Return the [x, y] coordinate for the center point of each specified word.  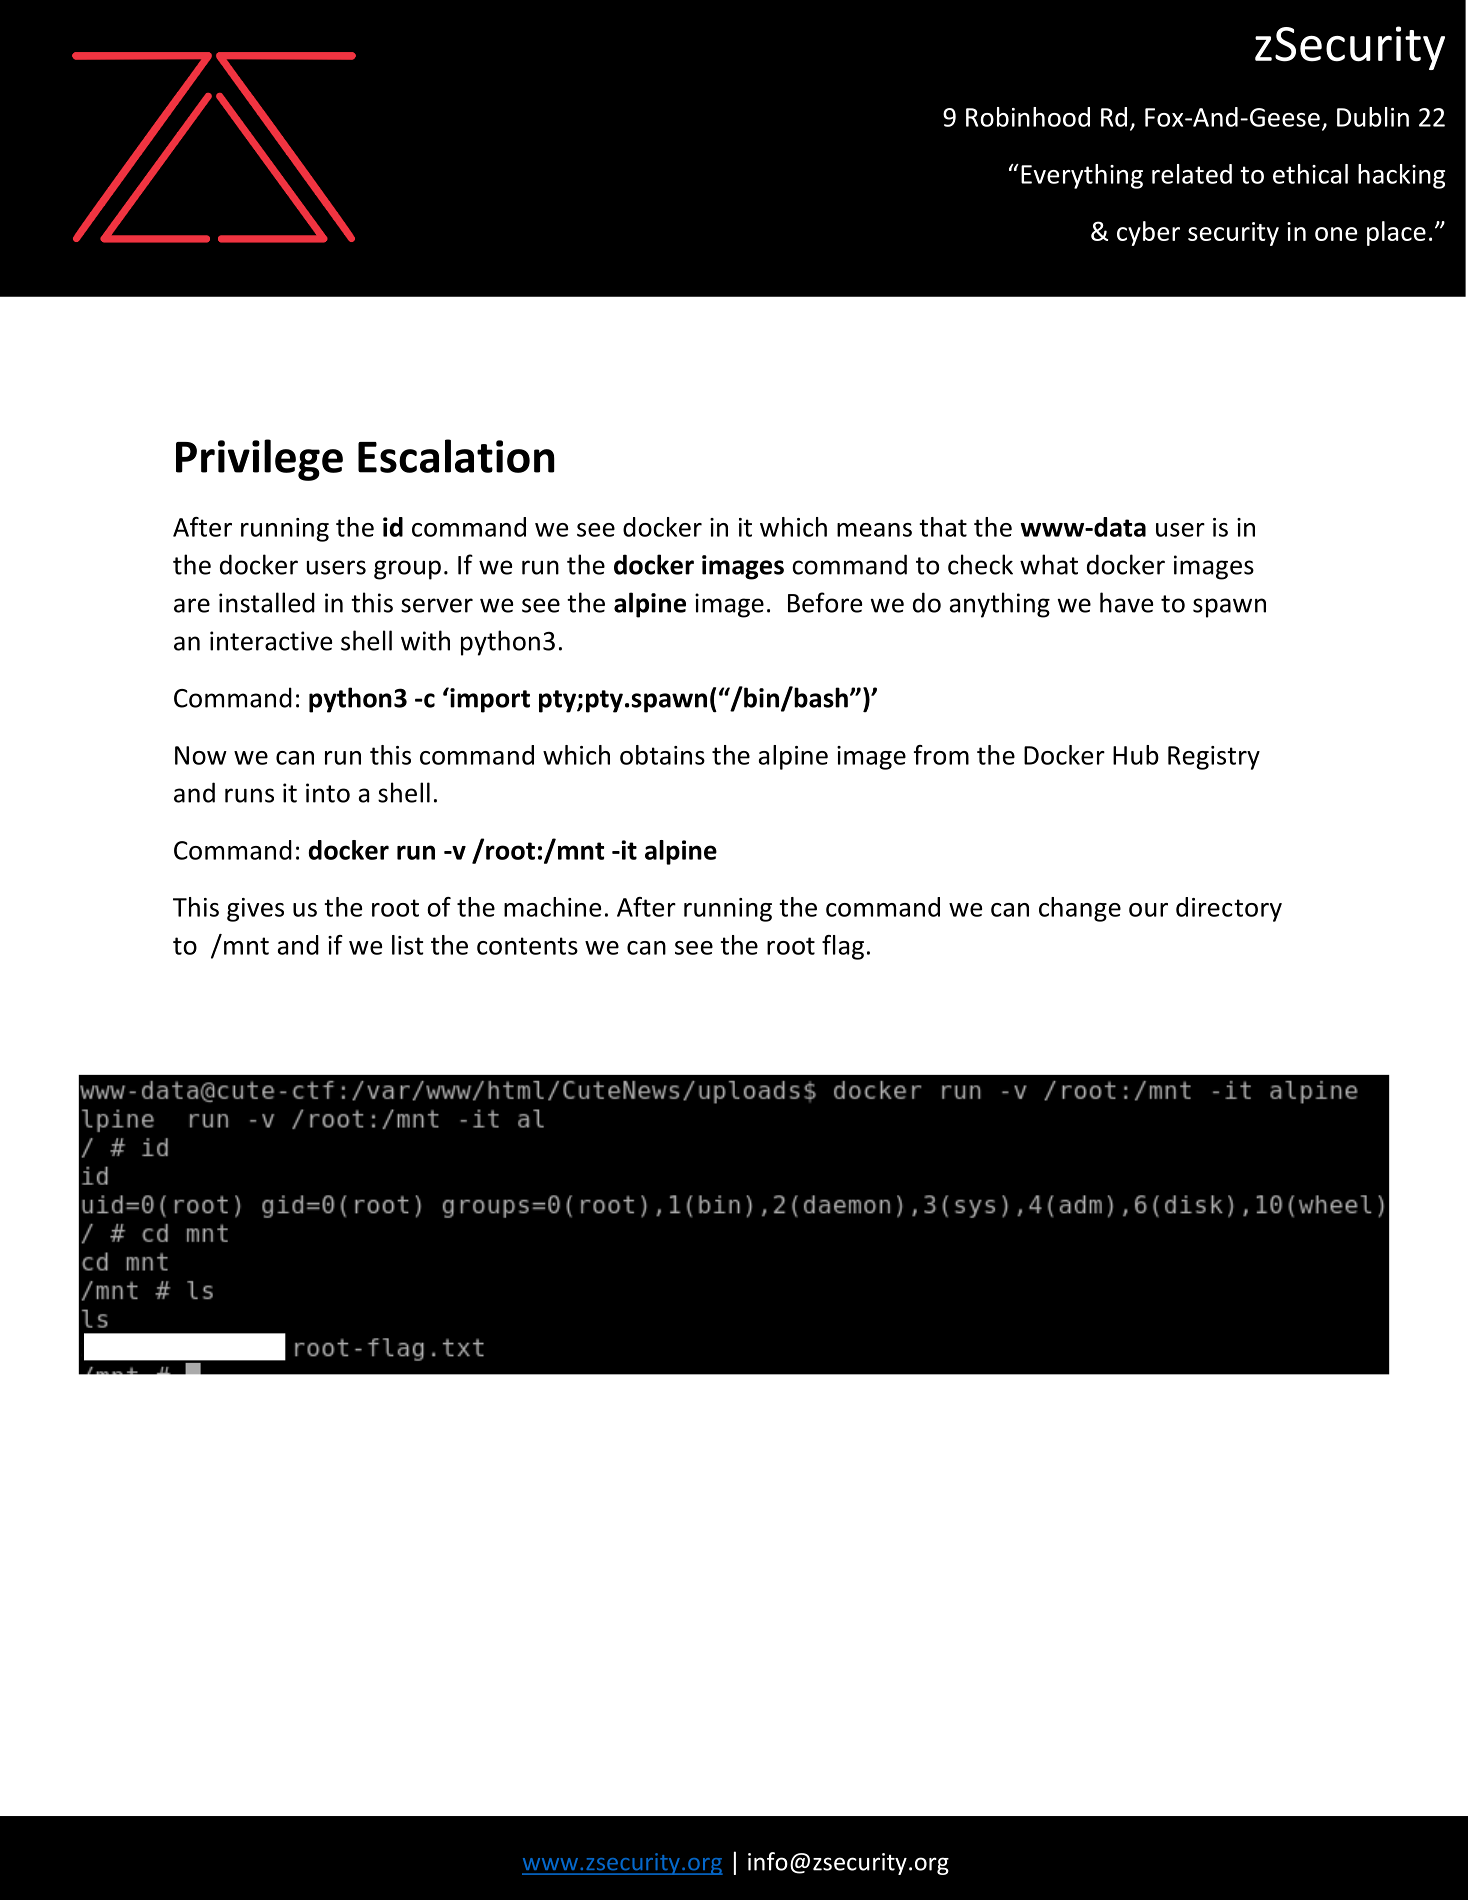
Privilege [259, 460]
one [1336, 234]
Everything [1082, 176]
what [1049, 564]
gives [255, 910]
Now [201, 755]
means [874, 530]
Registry [1214, 758]
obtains [662, 755]
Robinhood [1028, 117]
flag [843, 947]
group [407, 570]
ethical [1310, 174]
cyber [1148, 233]
